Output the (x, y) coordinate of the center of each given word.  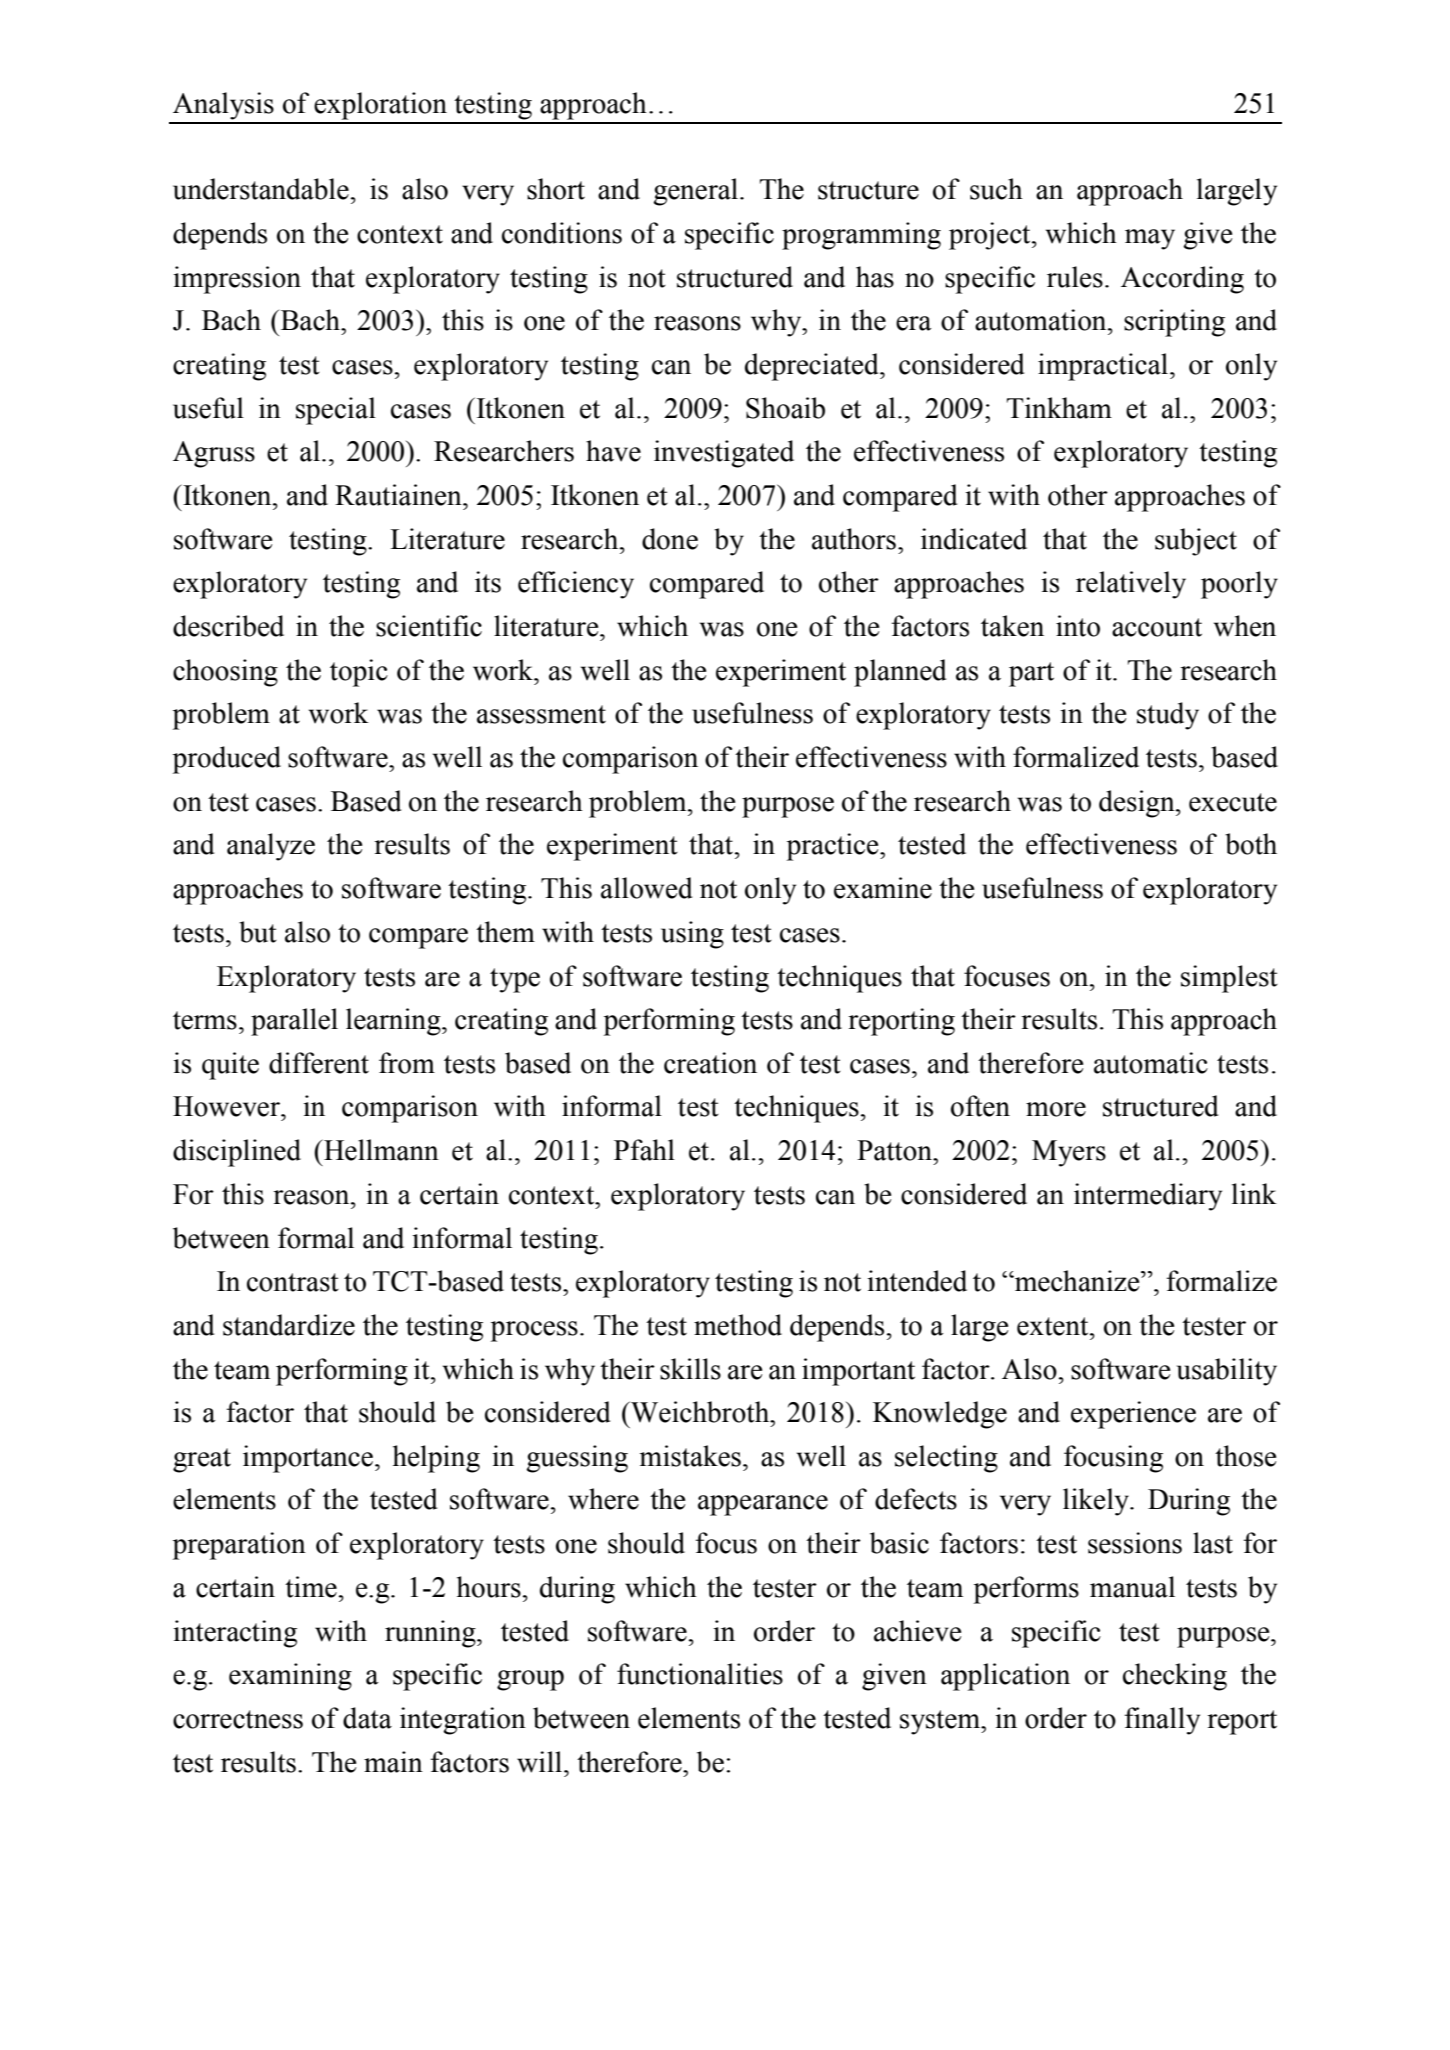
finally (1162, 1721)
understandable (261, 189)
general (697, 192)
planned (900, 673)
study (1168, 716)
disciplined (237, 1153)
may (1150, 239)
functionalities (700, 1674)
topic (359, 673)
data (367, 1718)
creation (710, 1063)
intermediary (1148, 1197)
